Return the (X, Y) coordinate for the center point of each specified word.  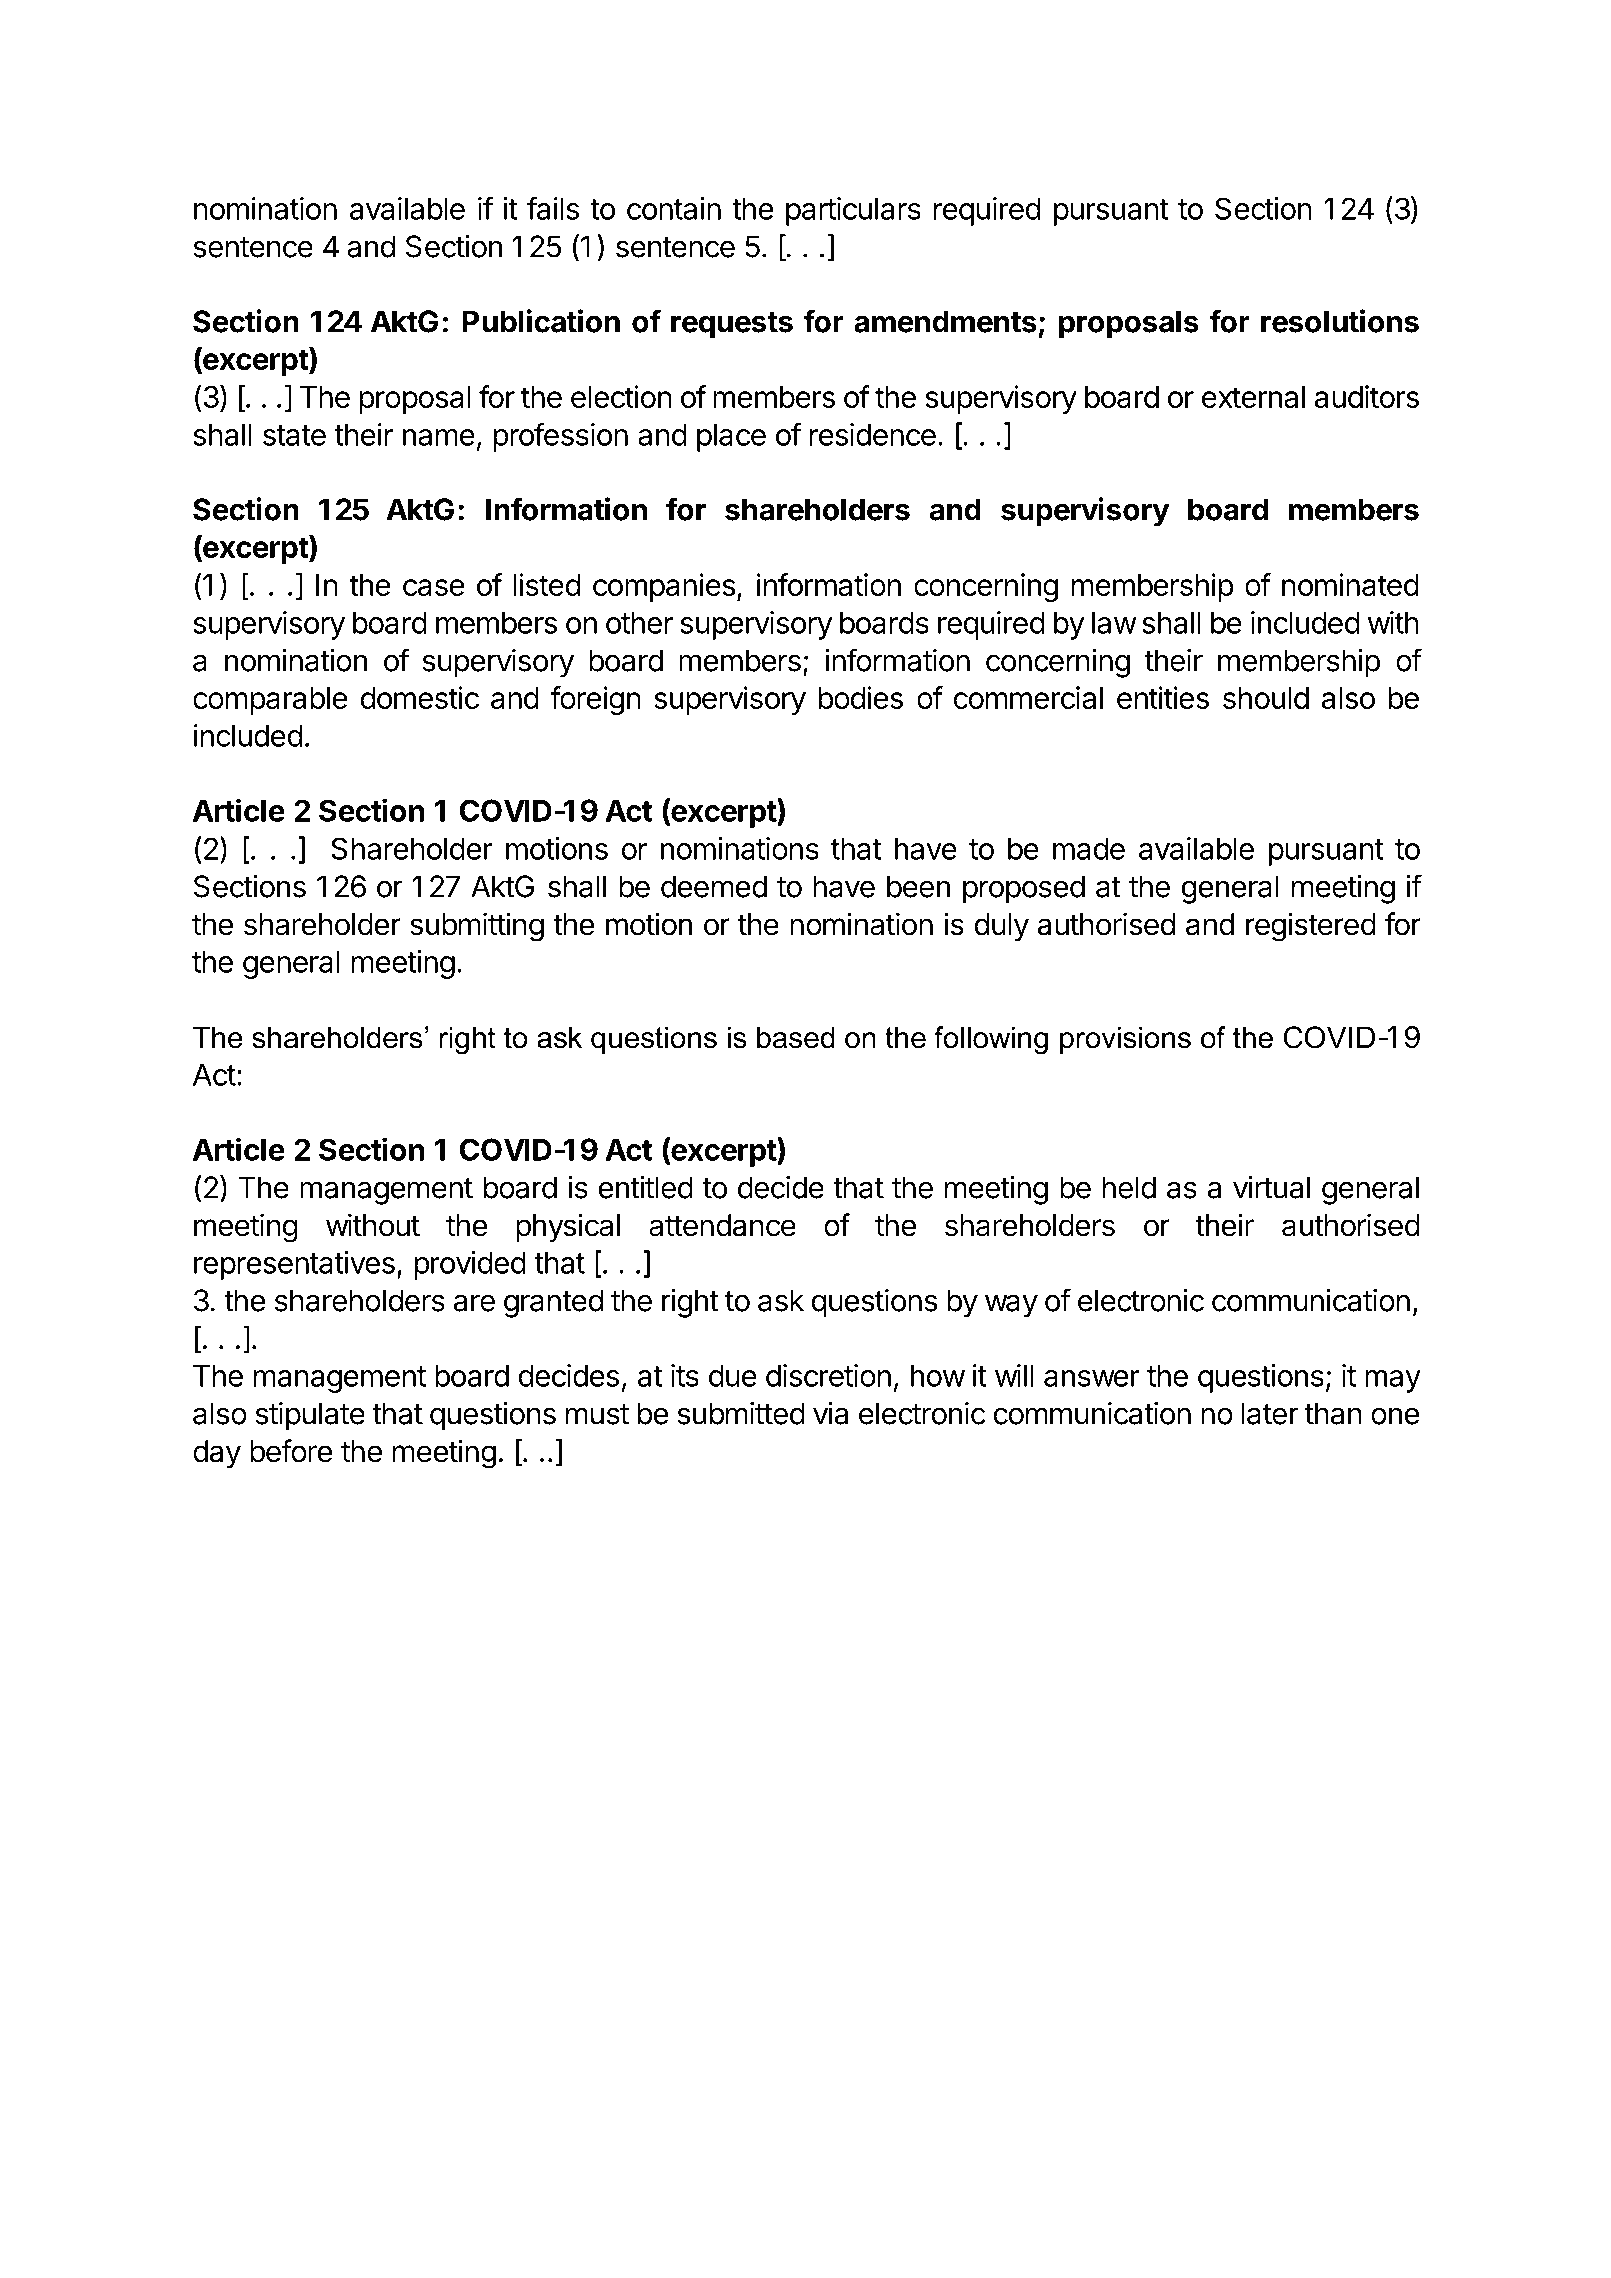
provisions (1125, 1040)
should (1266, 698)
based (796, 1037)
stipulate (309, 1416)
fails (553, 208)
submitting (477, 927)
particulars (853, 211)
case (434, 587)
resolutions (1340, 321)
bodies (861, 697)
